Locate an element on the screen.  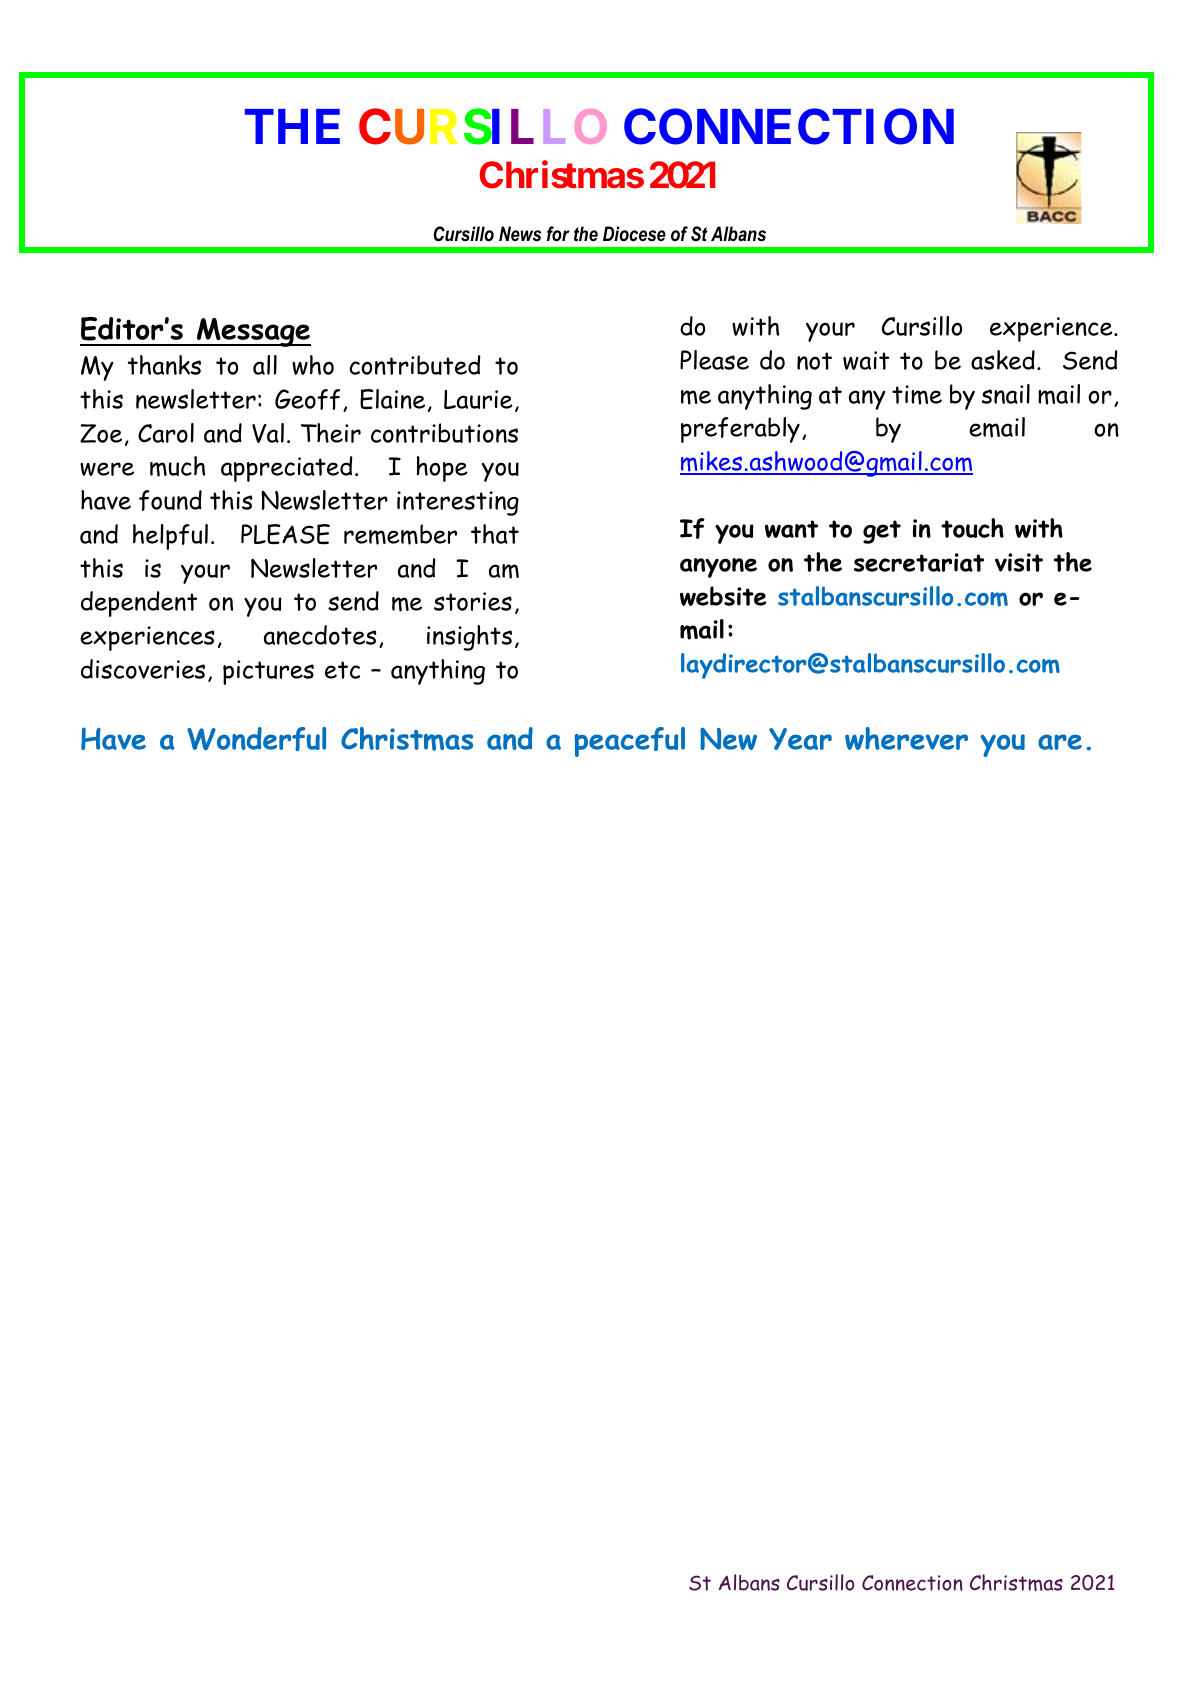
time is located at coordinates (917, 395).
